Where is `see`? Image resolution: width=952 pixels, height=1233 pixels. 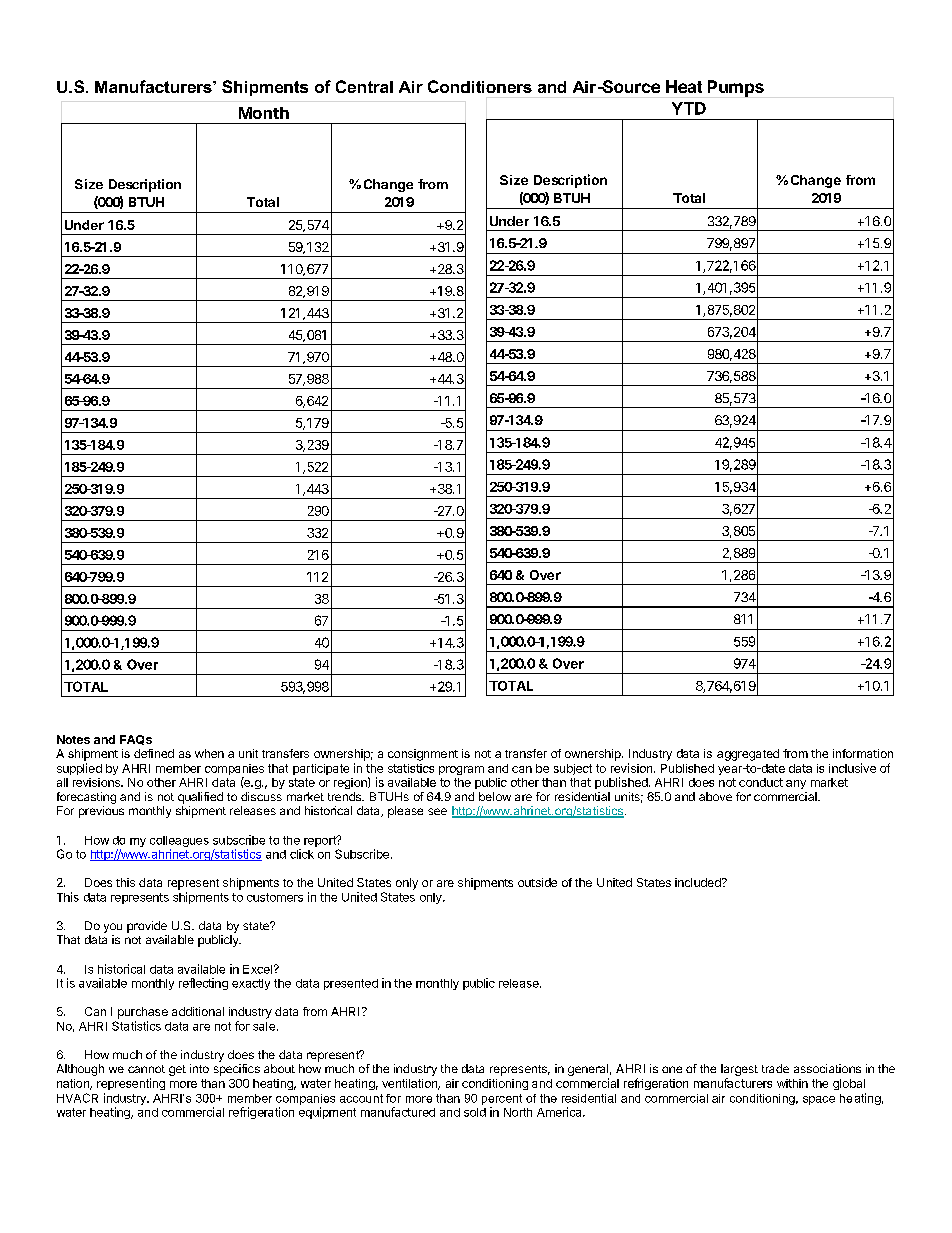
see is located at coordinates (437, 811).
